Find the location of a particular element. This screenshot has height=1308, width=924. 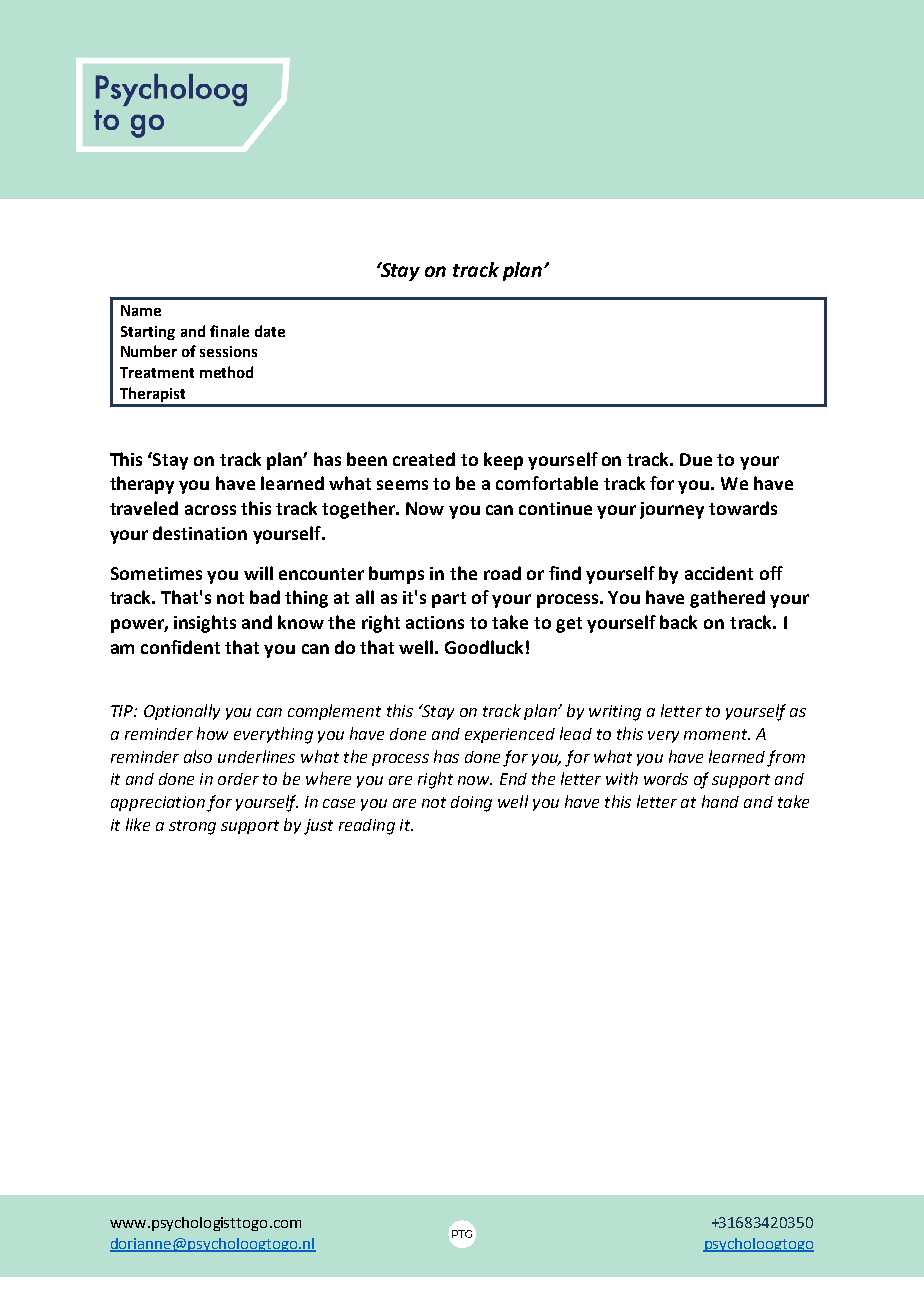

moment is located at coordinates (717, 734).
